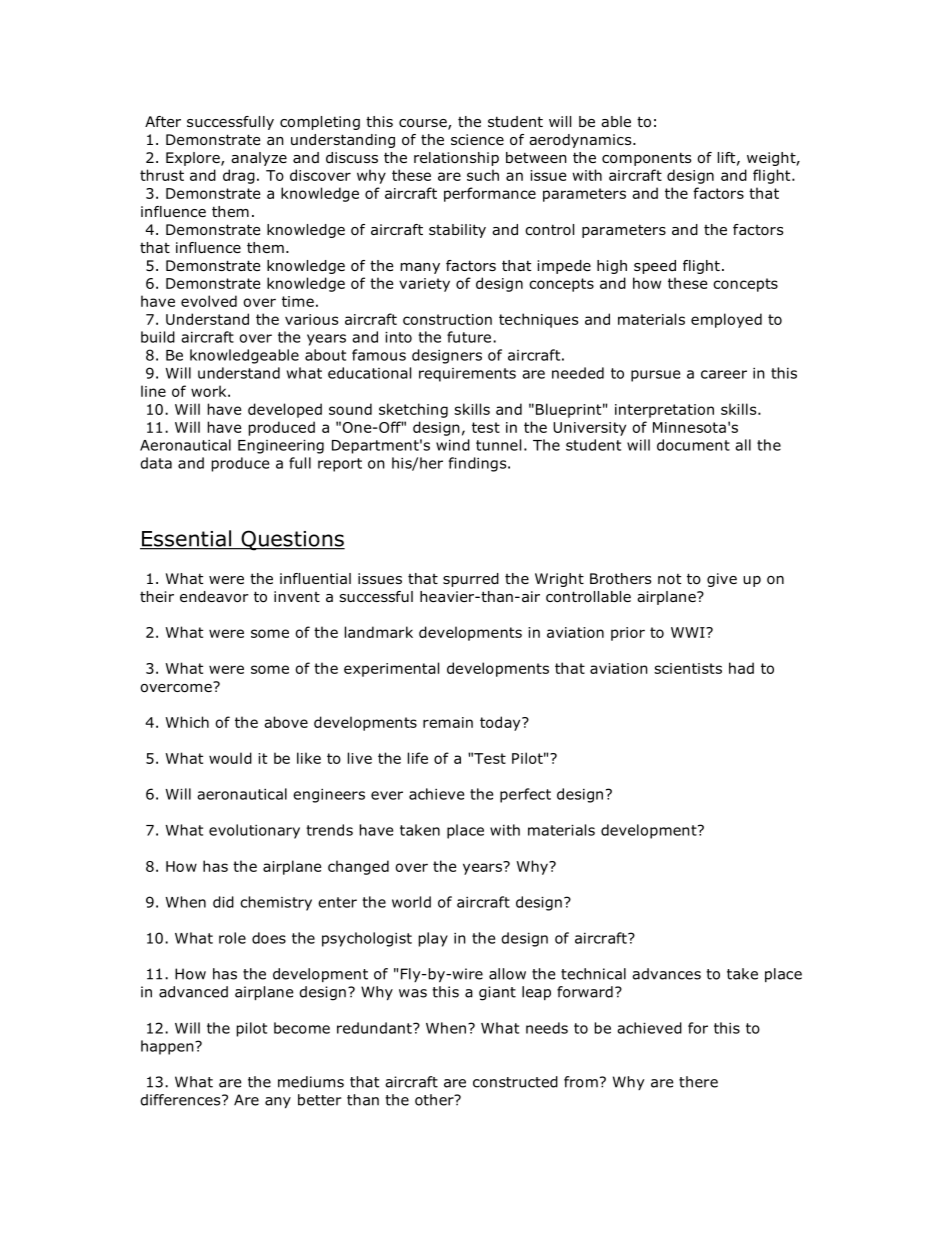 This screenshot has width=952, height=1233. I want to click on endeavor, so click(214, 597).
